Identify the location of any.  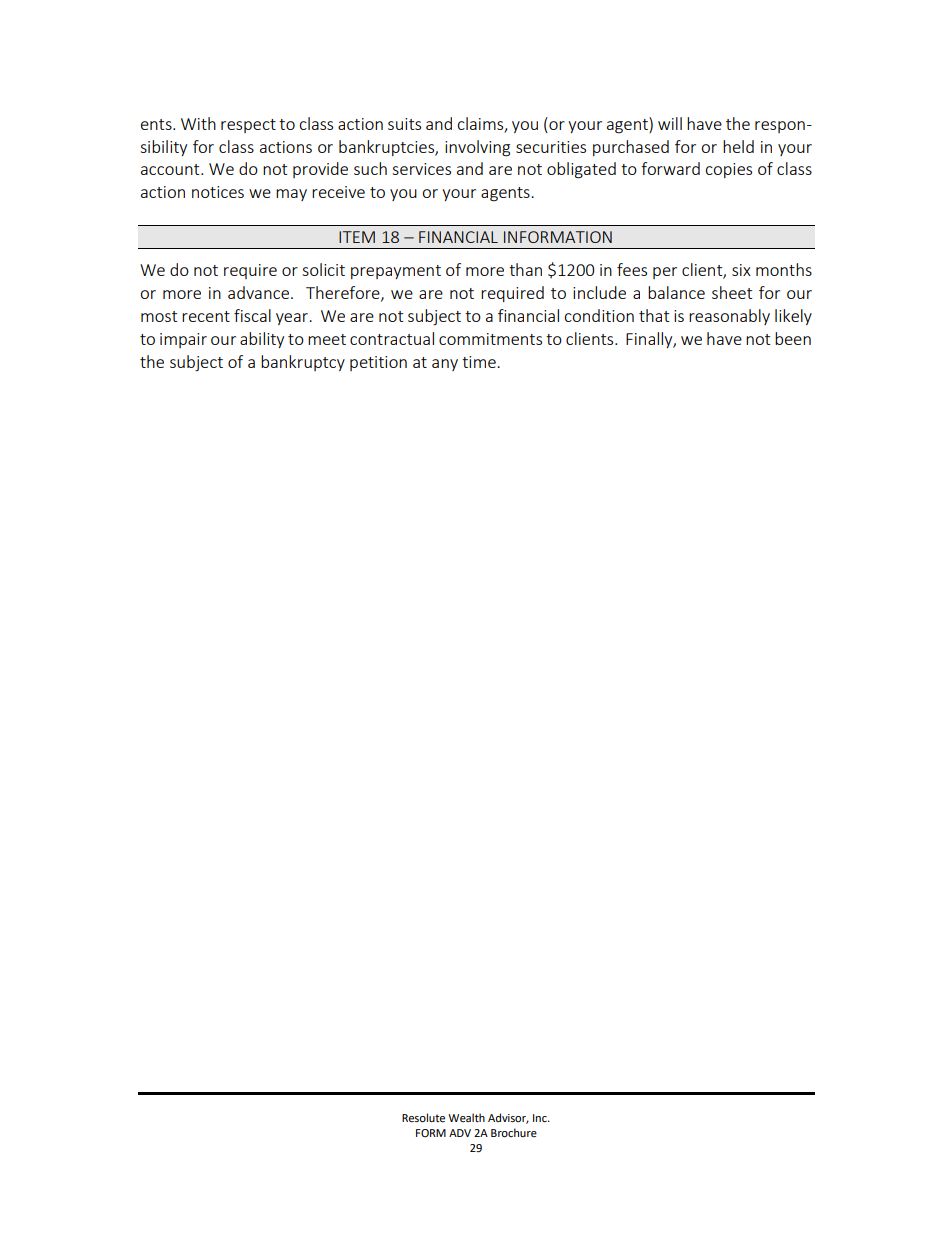
(445, 365).
